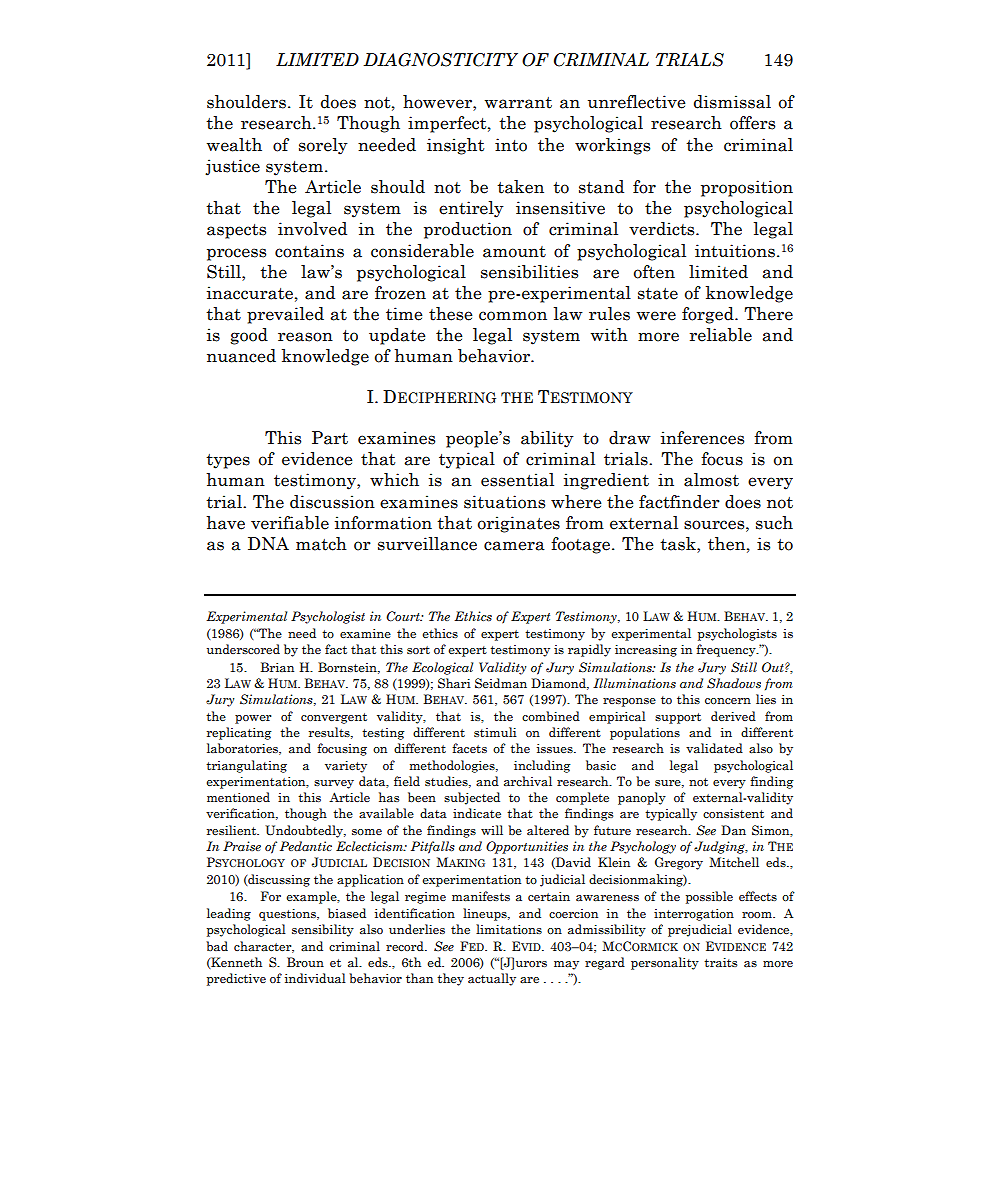 This page has width=998, height=1204. I want to click on sorely, so click(323, 146).
